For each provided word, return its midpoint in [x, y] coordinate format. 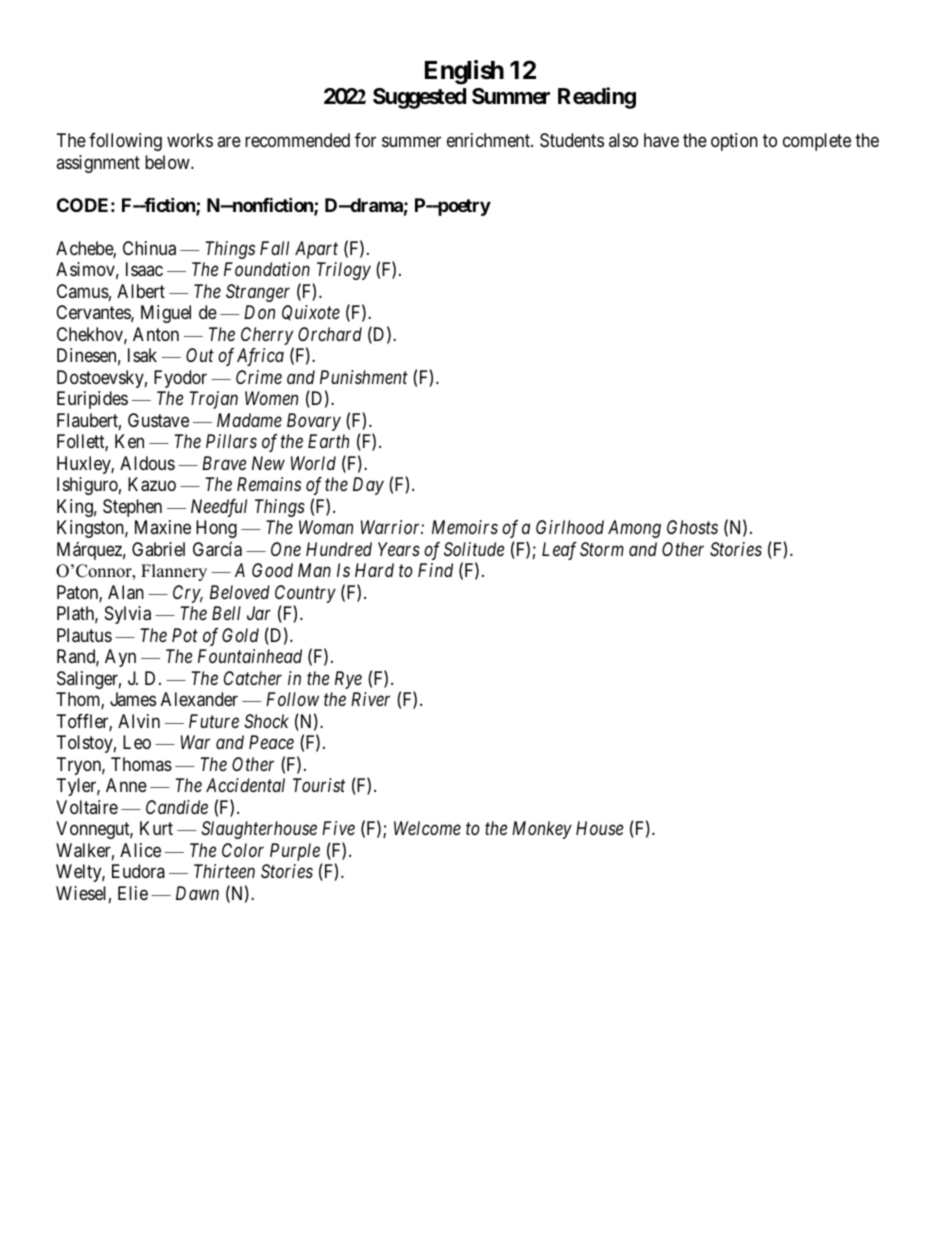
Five [338, 828]
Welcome [427, 828]
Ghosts [692, 527]
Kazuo [152, 484]
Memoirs [465, 527]
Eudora [138, 871]
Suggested [419, 98]
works [190, 140]
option [734, 142]
